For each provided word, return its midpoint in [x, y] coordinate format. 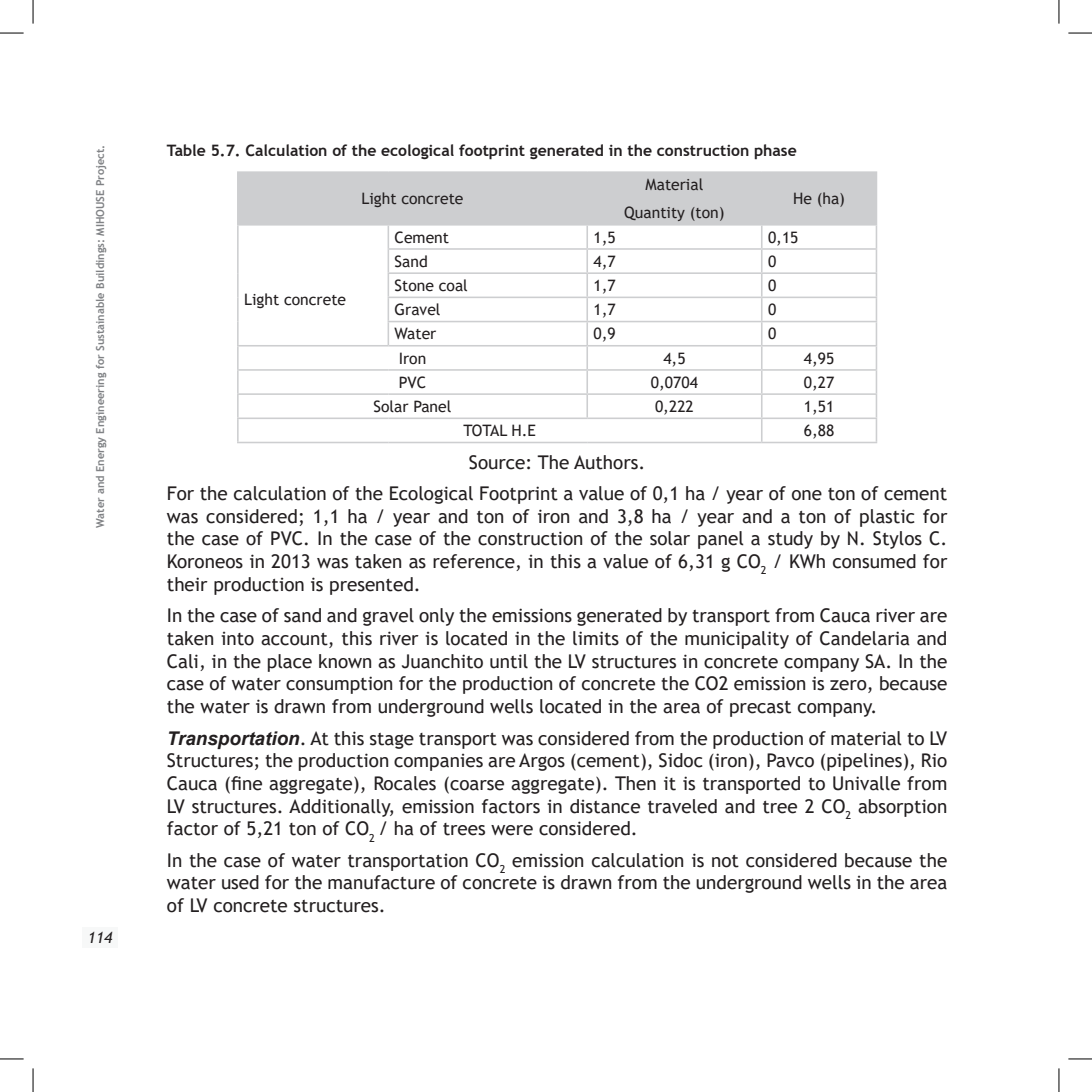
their [187, 584]
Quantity [654, 213]
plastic [887, 518]
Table [186, 150]
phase [775, 152]
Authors [606, 462]
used [240, 882]
